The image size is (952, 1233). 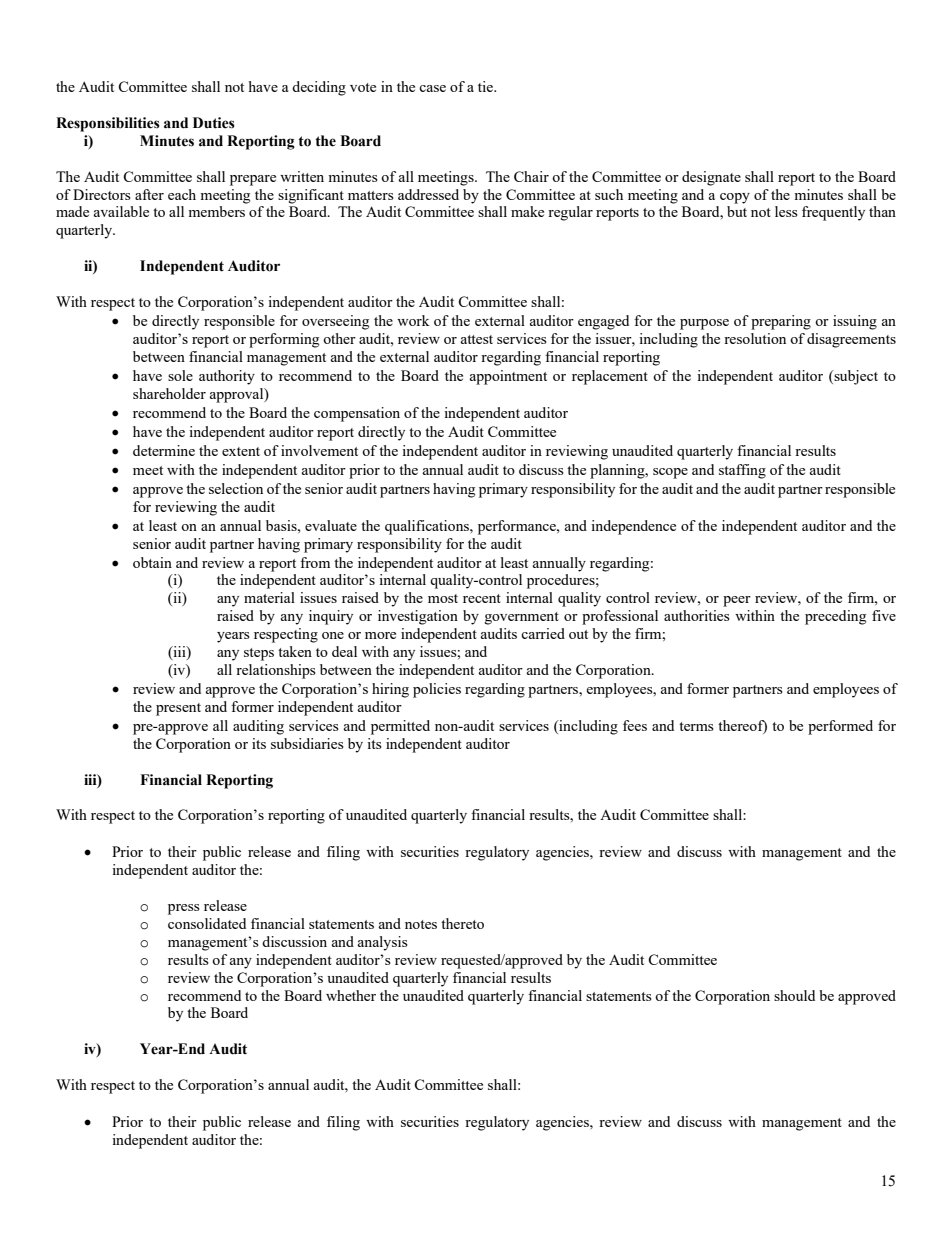 I want to click on performed, so click(x=840, y=727).
